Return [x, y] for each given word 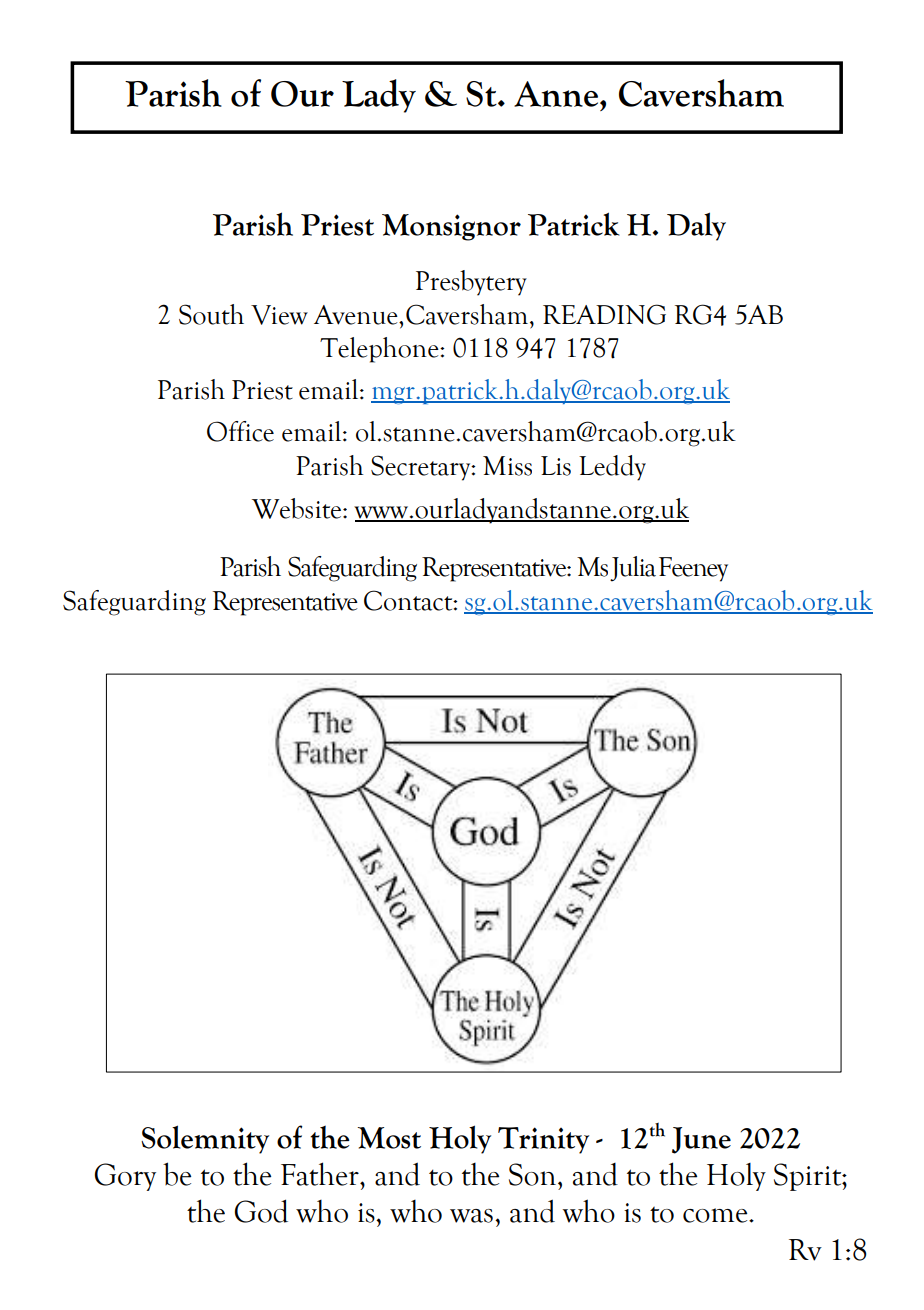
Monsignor [451, 227]
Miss [507, 466]
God [261, 1211]
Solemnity [205, 1139]
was [471, 1216]
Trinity [543, 1140]
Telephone [380, 350]
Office [240, 431]
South [211, 314]
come [716, 1215]
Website [298, 508]
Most [389, 1138]
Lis [556, 466]
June [701, 1140]
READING [604, 314]
